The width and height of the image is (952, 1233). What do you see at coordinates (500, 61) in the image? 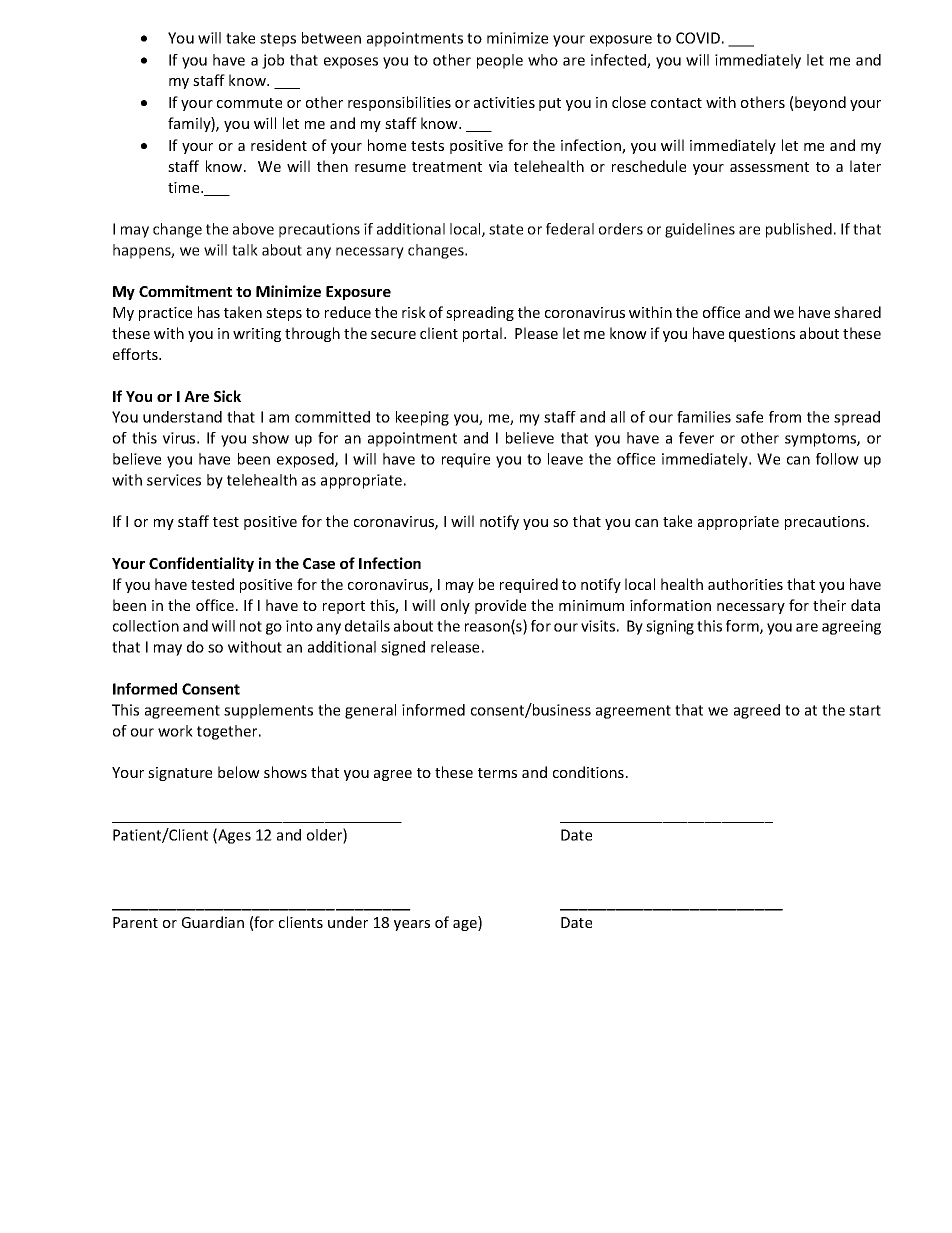
I see `people` at bounding box center [500, 61].
